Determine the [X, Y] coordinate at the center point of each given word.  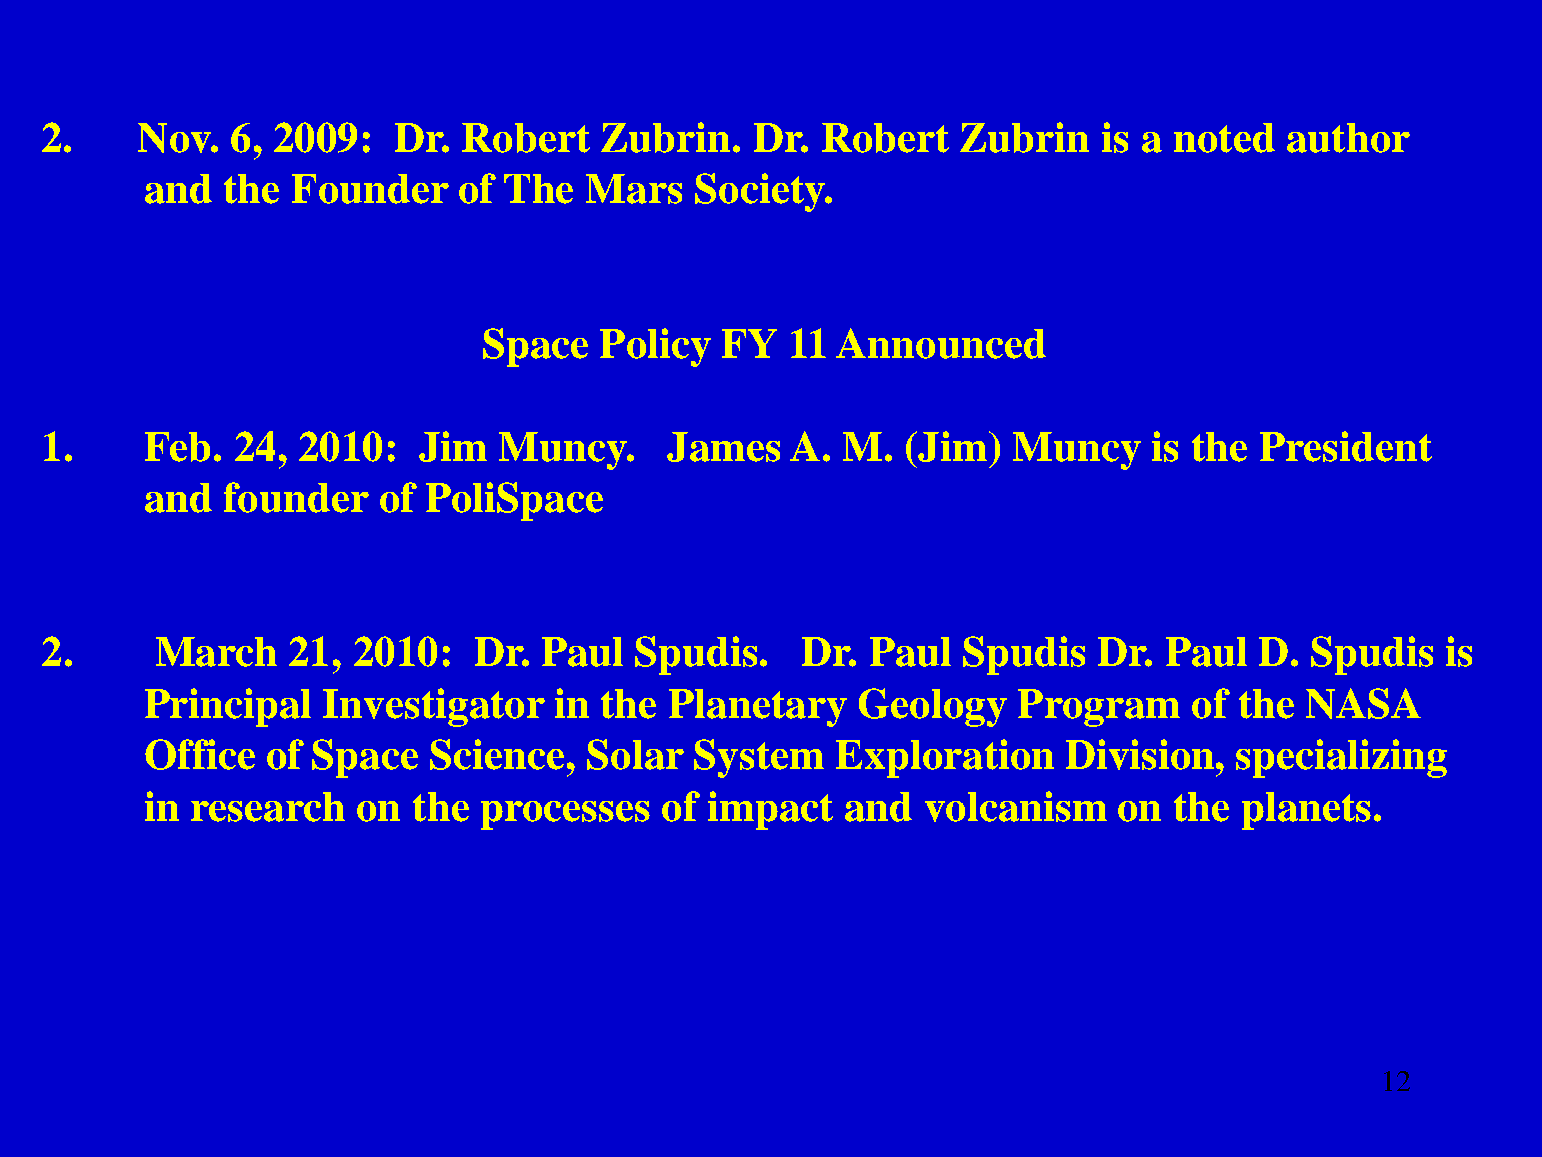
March [216, 652]
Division [1141, 754]
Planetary [758, 708]
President [1346, 446]
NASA [1363, 703]
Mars [634, 189]
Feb [177, 447]
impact [770, 810]
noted [1224, 138]
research [268, 807]
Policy [655, 347]
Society [761, 192]
